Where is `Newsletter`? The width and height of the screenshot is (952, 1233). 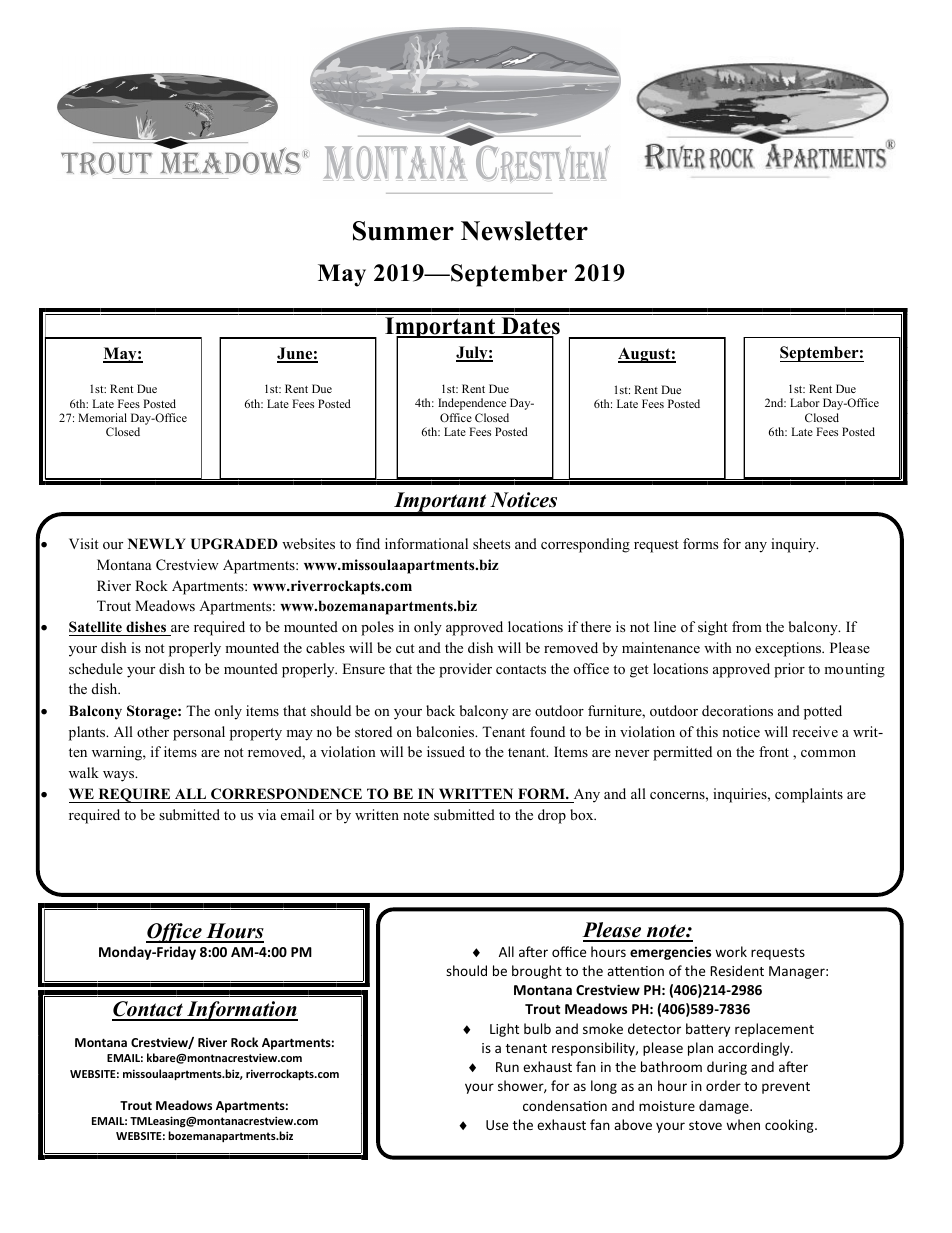
Newsletter is located at coordinates (524, 231).
